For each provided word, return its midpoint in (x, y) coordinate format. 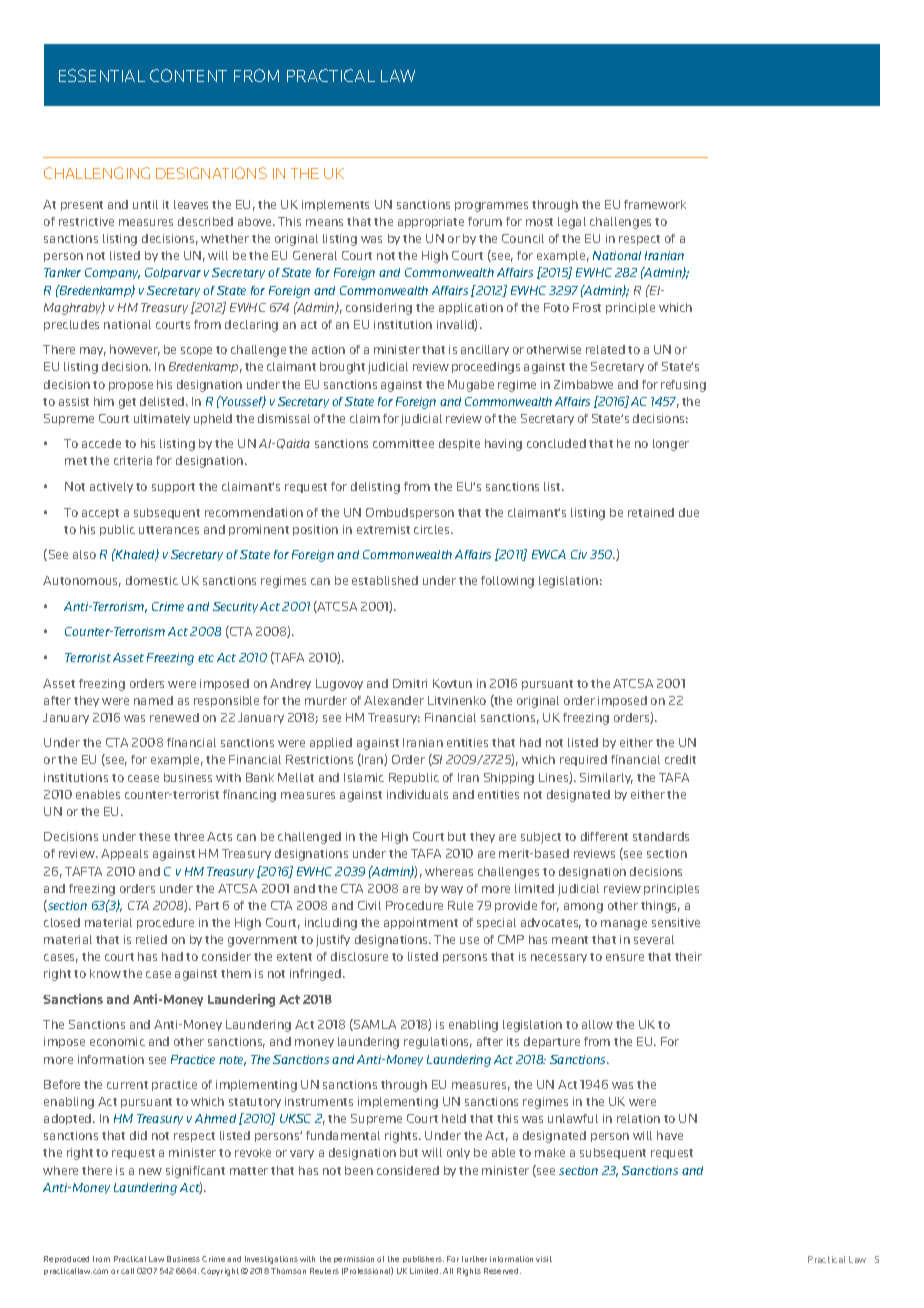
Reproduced (66, 1259)
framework (655, 204)
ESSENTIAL (102, 75)
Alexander (394, 700)
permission (354, 1259)
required (583, 760)
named (153, 700)
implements (335, 205)
